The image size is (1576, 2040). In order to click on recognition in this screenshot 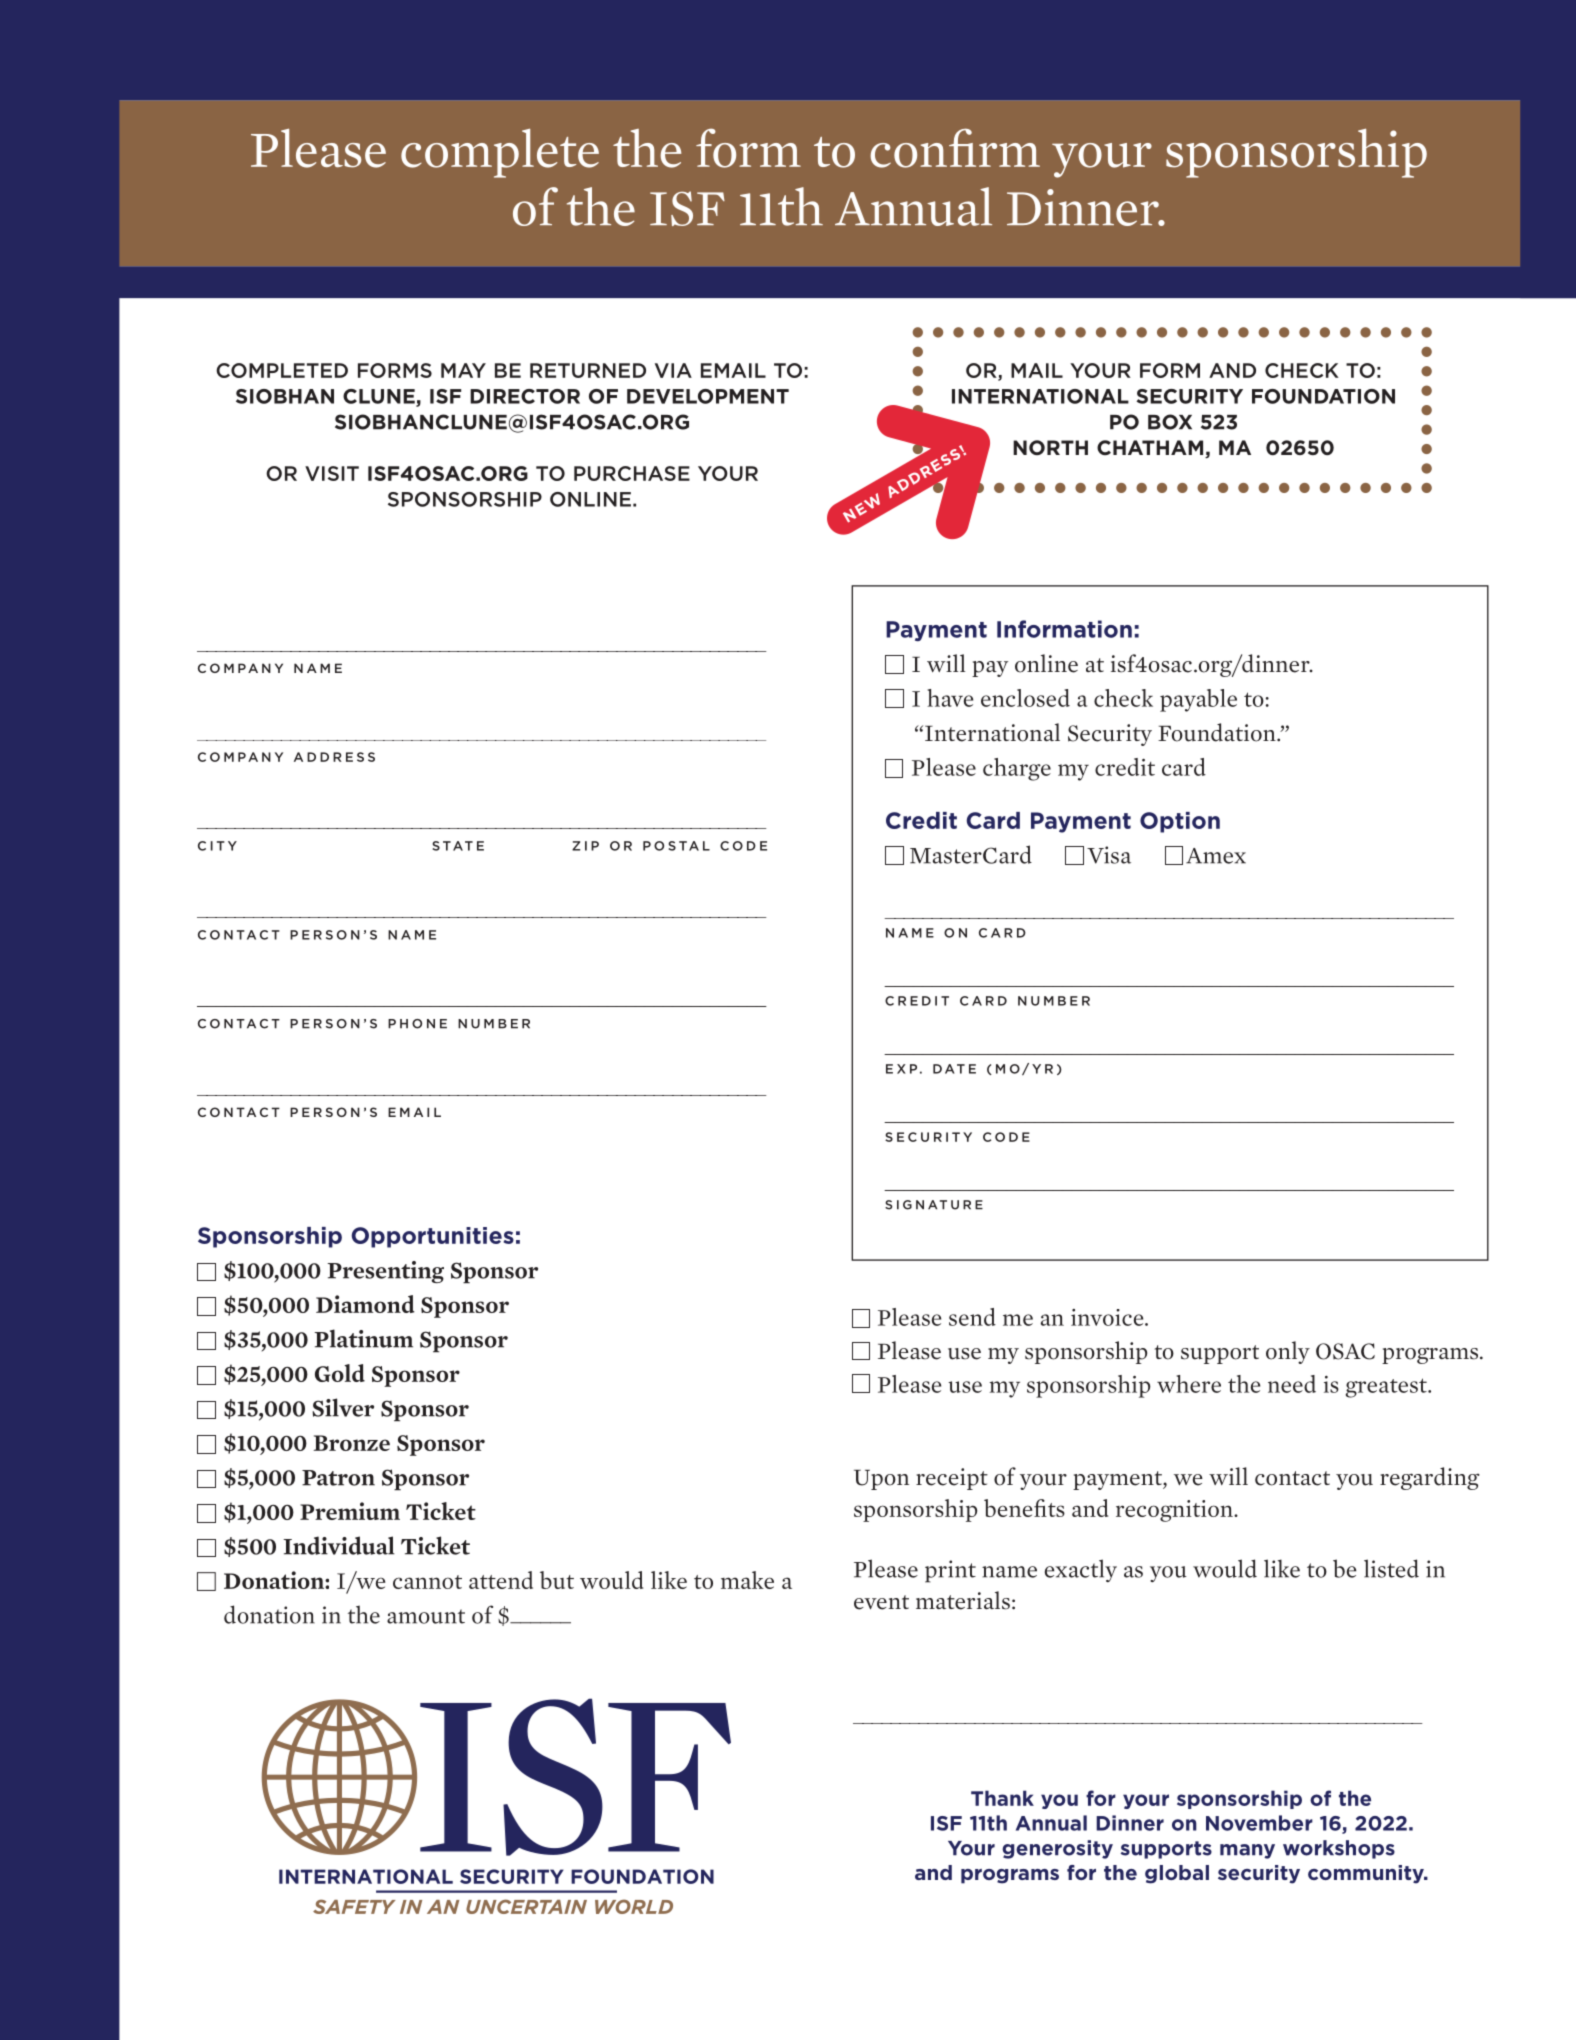, I will do `click(1175, 1511)`.
